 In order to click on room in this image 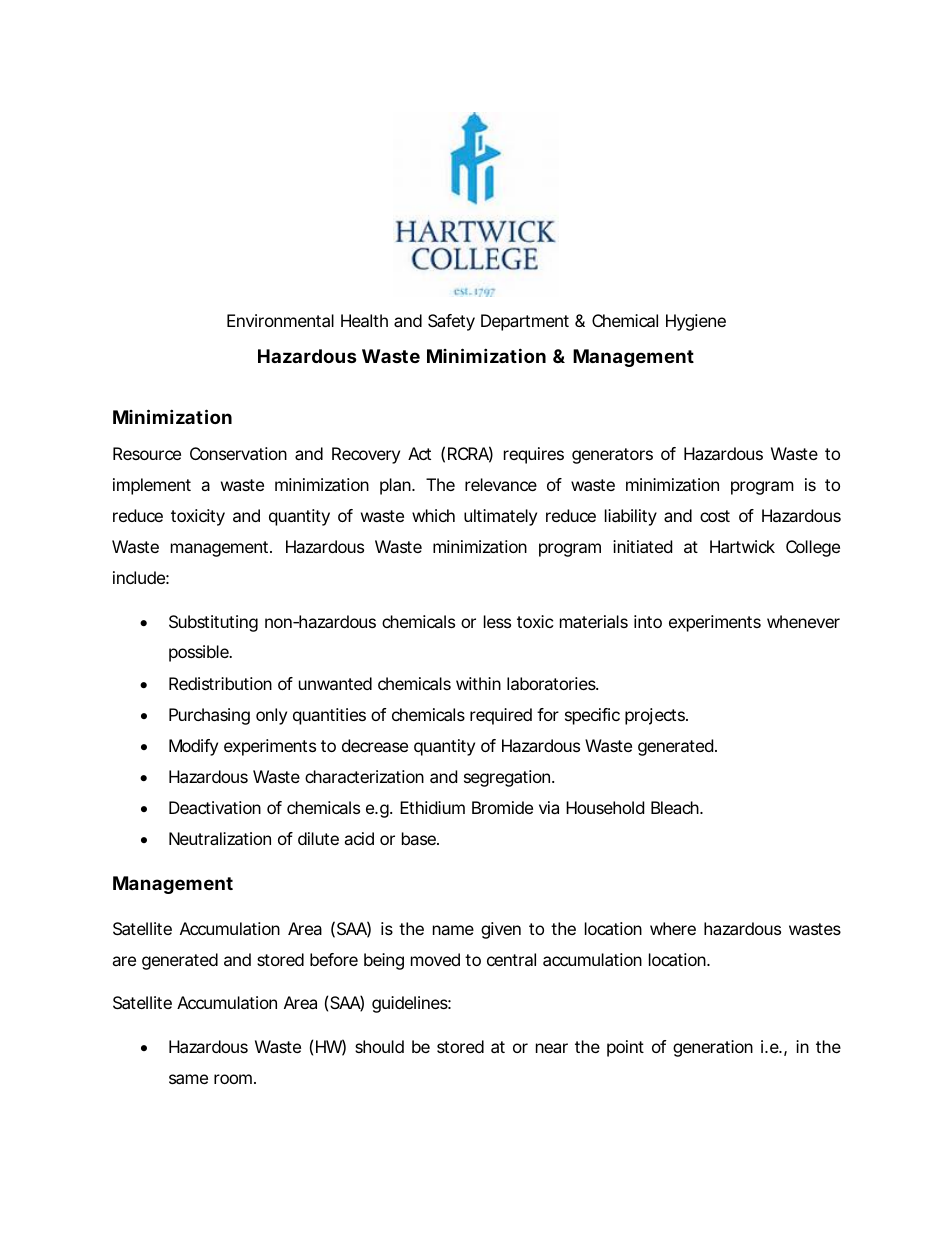, I will do `click(233, 1079)`.
